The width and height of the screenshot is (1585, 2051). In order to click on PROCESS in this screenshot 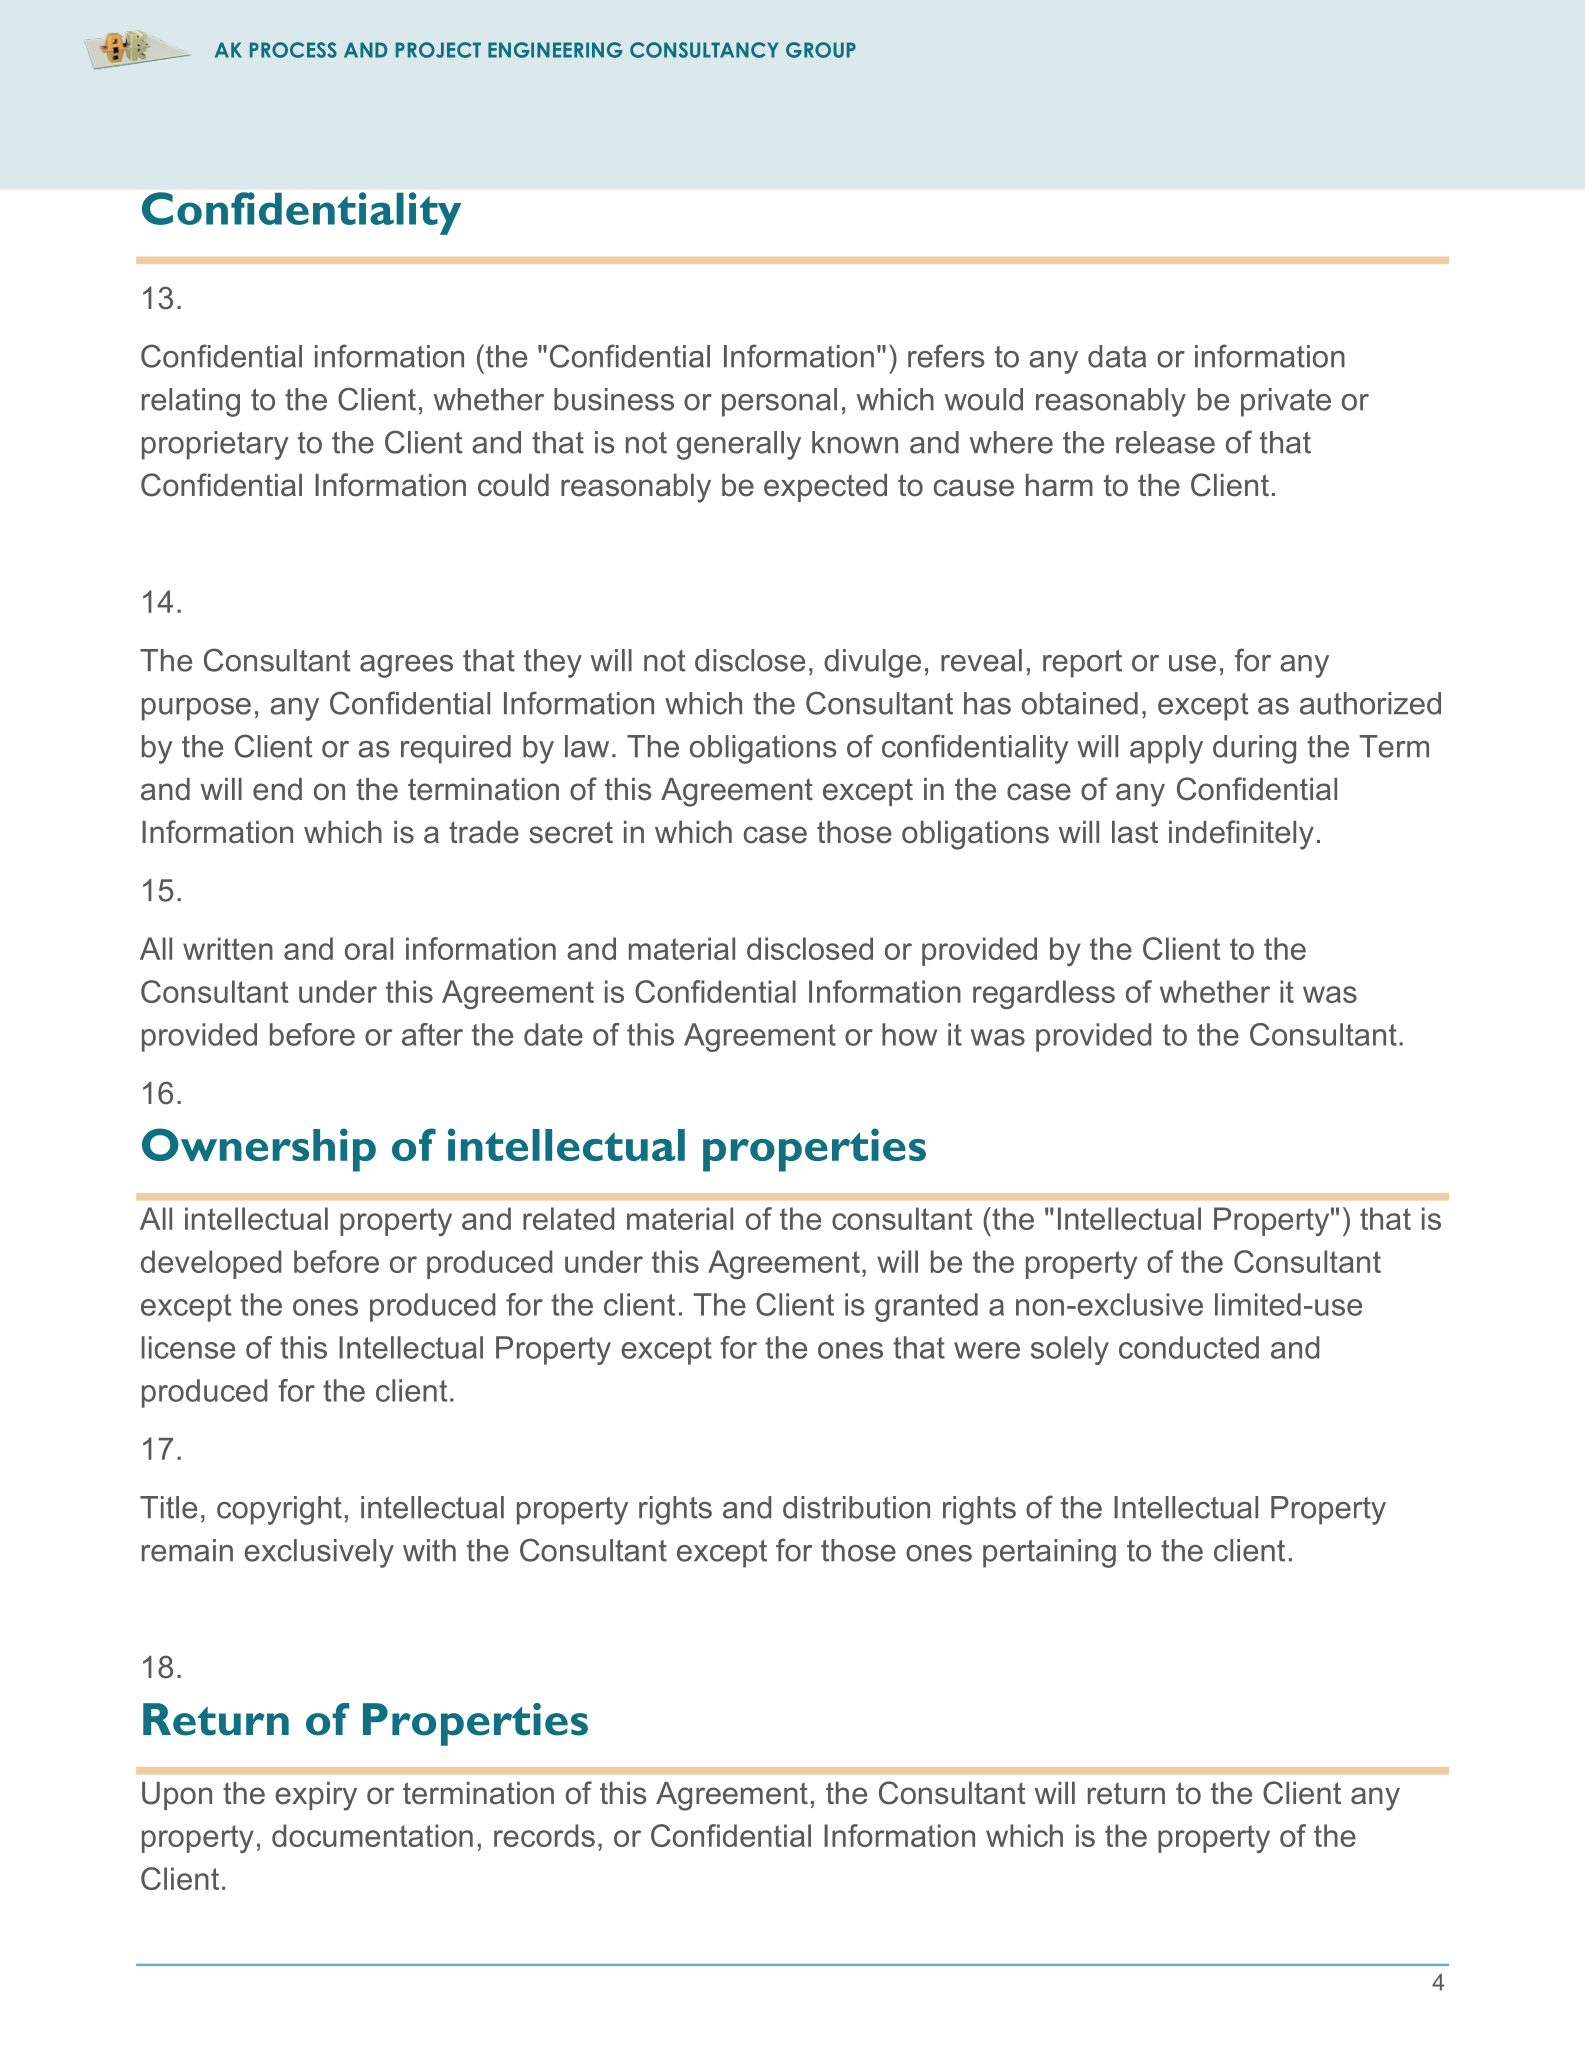, I will do `click(293, 50)`.
